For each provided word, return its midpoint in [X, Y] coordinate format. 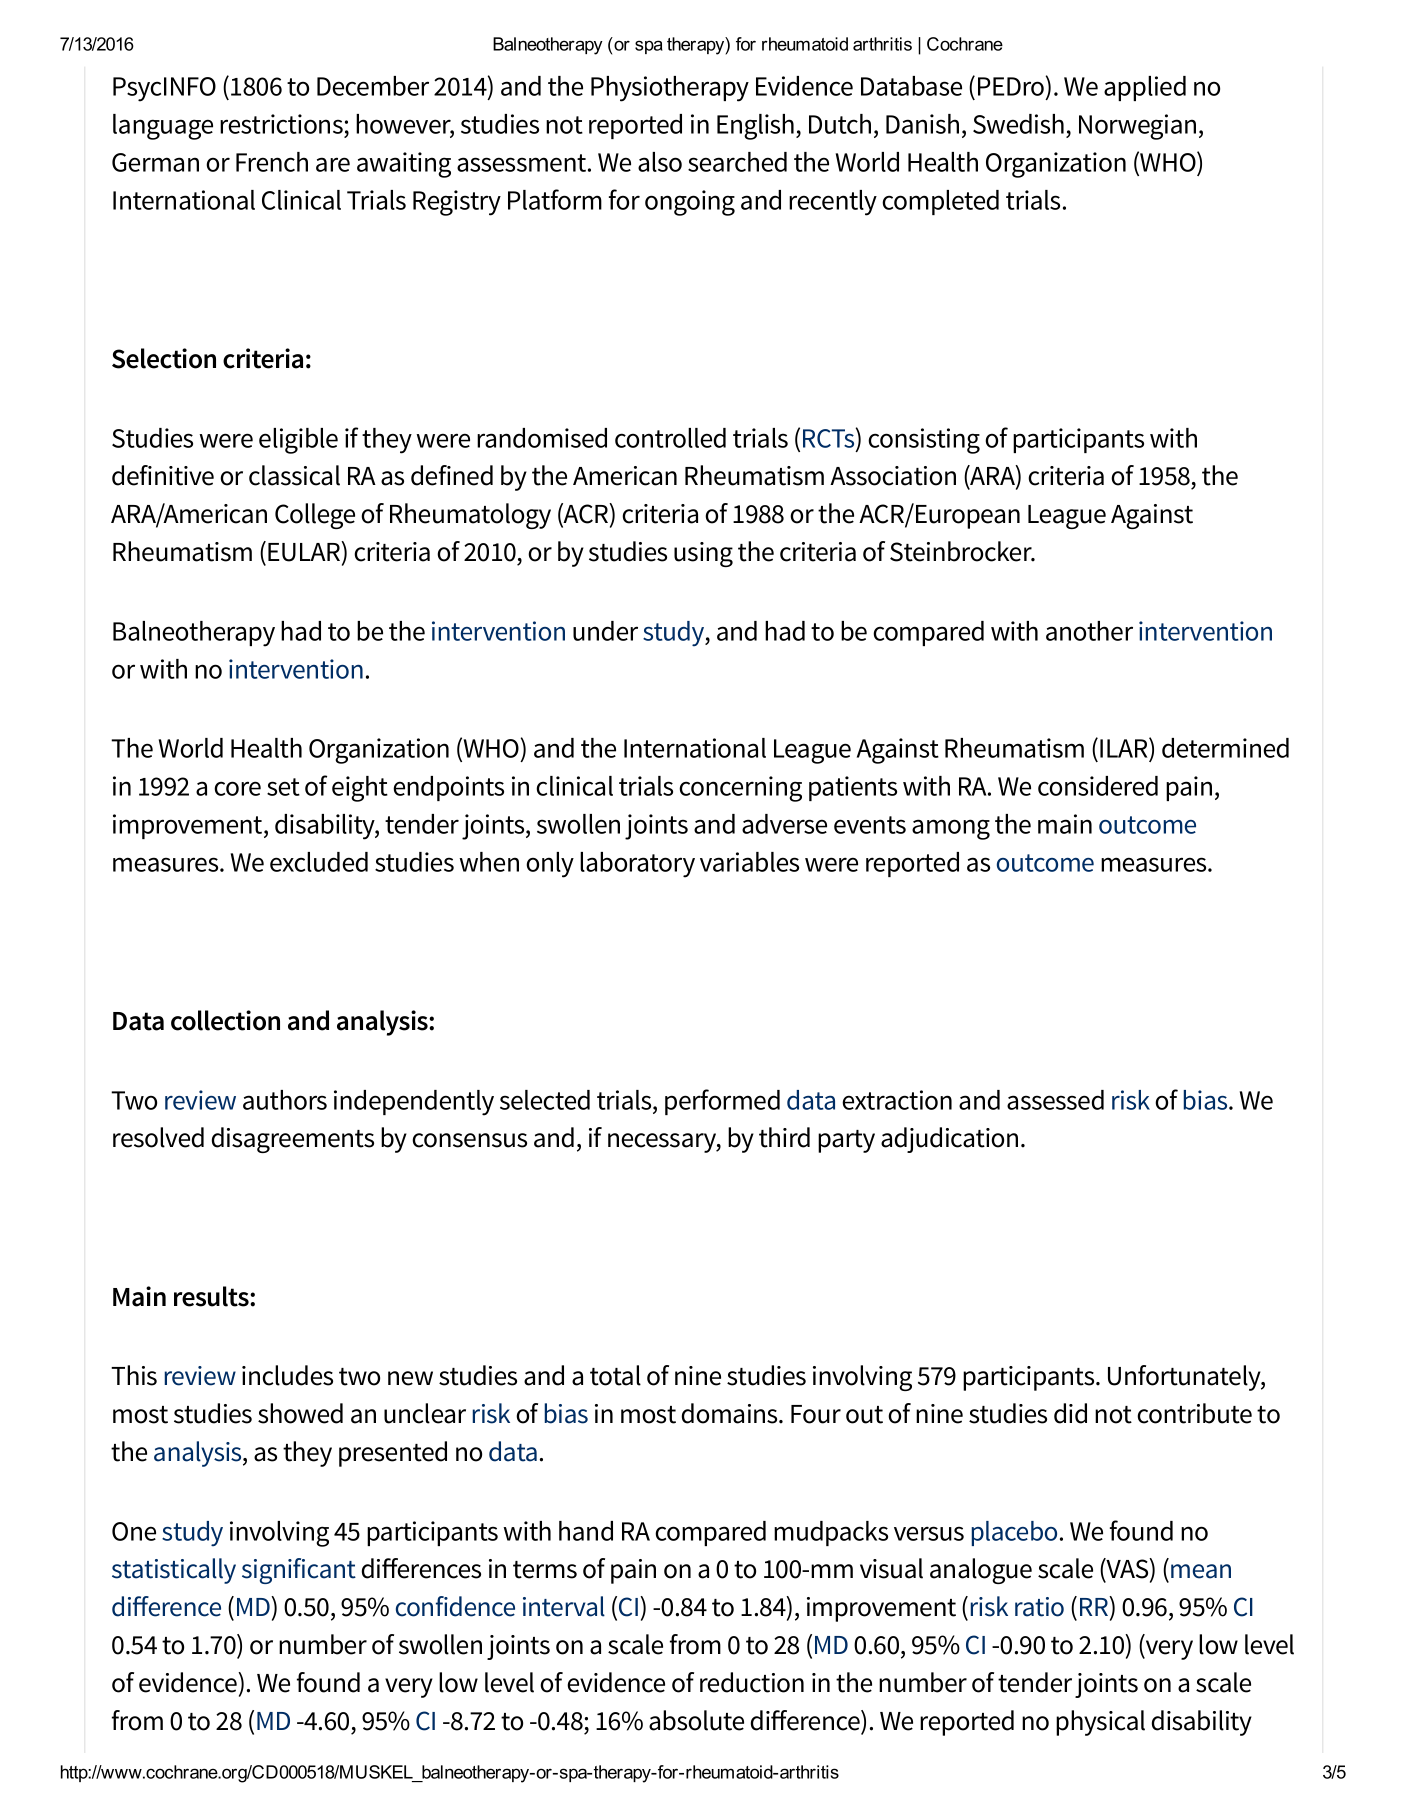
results [212, 1296]
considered [1098, 786]
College [315, 516]
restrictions [282, 125]
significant [299, 1571]
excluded [319, 862]
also [660, 162]
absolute [696, 1720]
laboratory [637, 865]
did [1070, 1413]
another [1089, 631]
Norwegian [1137, 127]
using [703, 554]
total [615, 1375]
